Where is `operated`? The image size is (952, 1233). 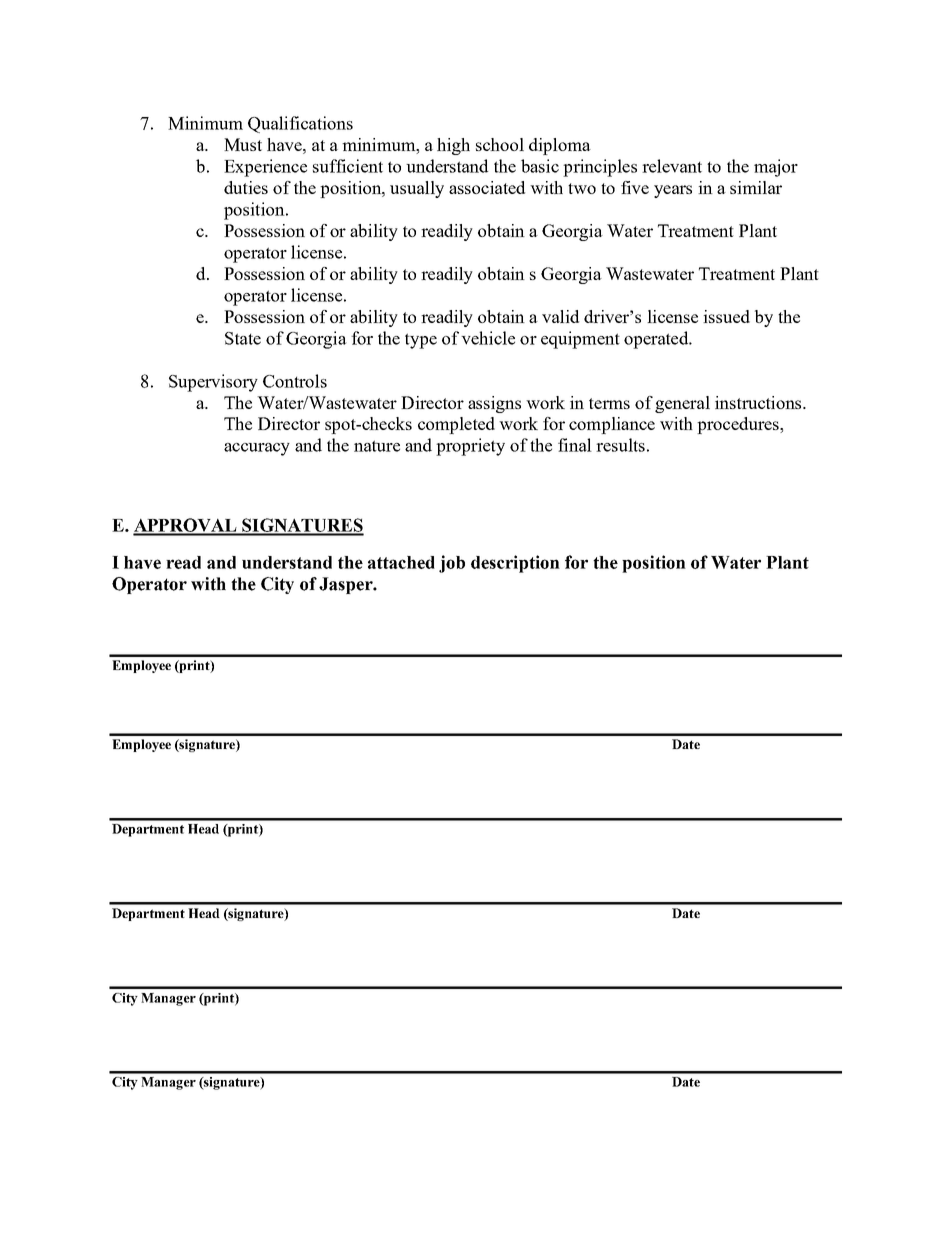 operated is located at coordinates (657, 340).
